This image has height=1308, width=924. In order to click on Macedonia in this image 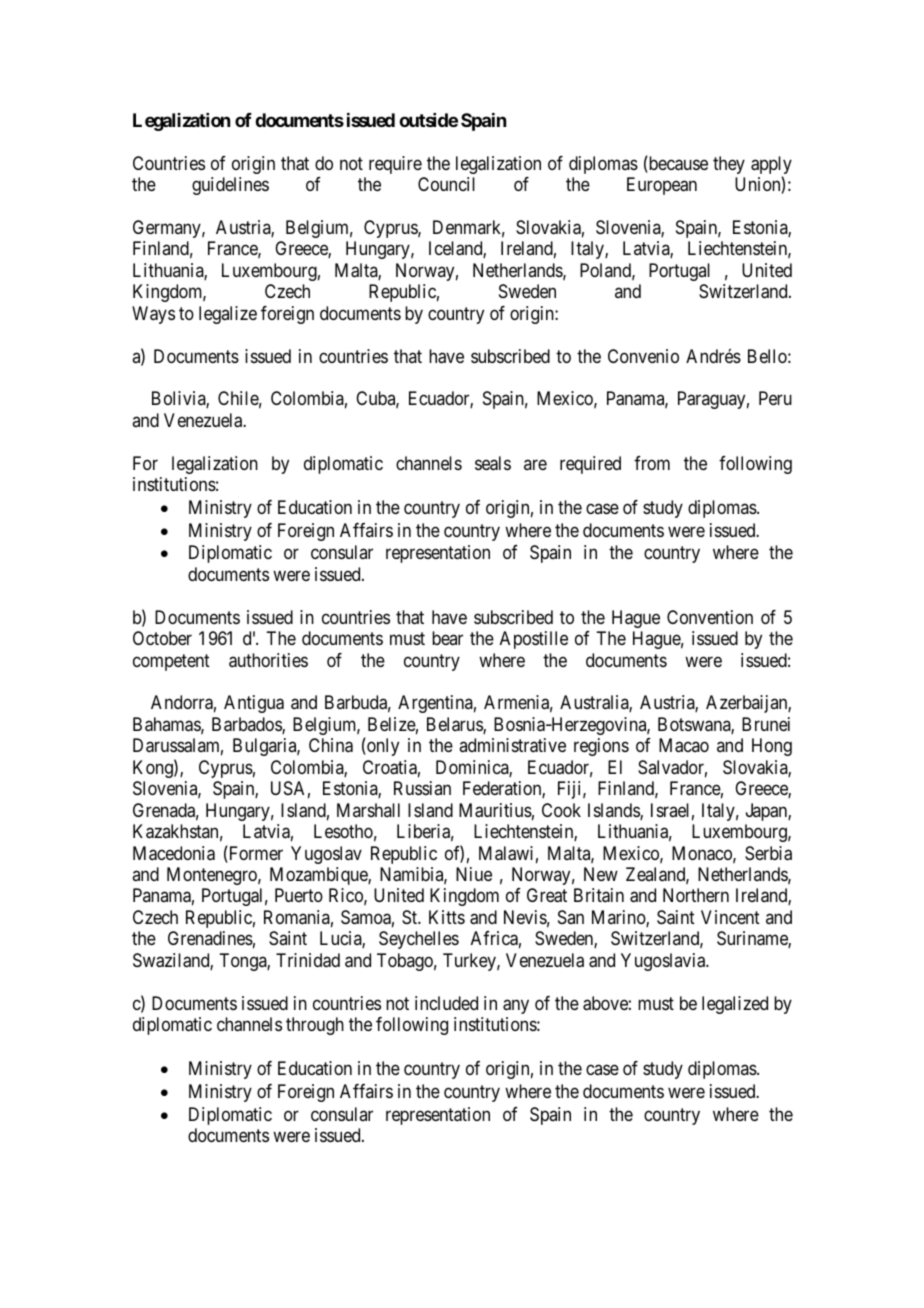, I will do `click(174, 853)`.
